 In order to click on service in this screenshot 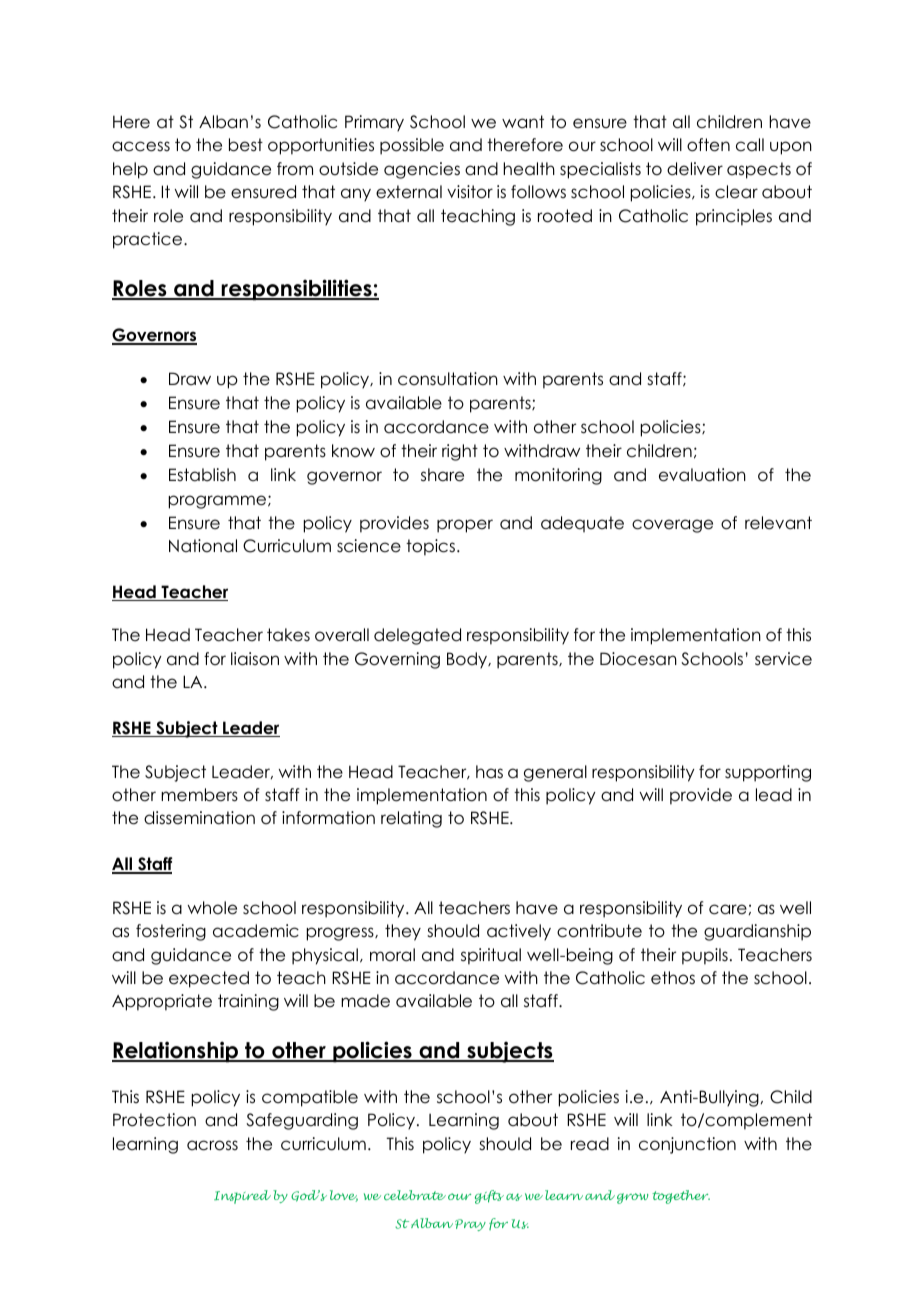, I will do `click(783, 659)`.
